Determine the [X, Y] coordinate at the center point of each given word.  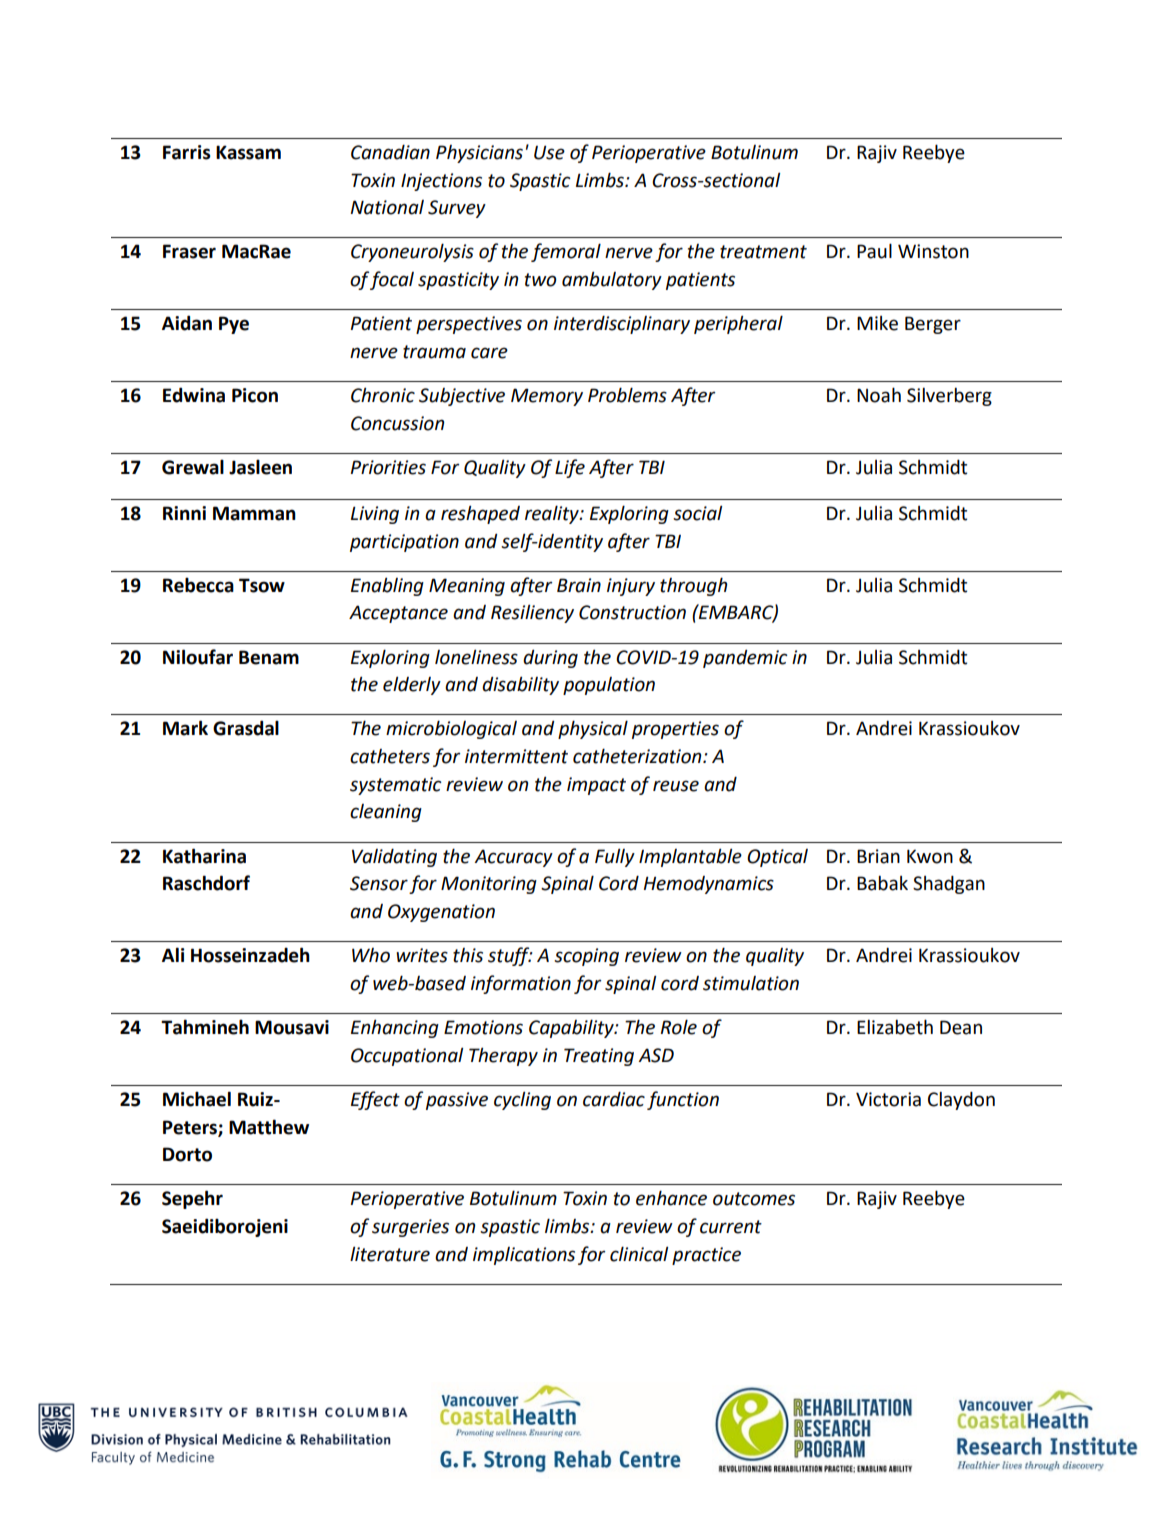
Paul [874, 251]
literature [390, 1254]
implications [524, 1256]
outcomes [754, 1199]
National [387, 207]
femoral [566, 252]
